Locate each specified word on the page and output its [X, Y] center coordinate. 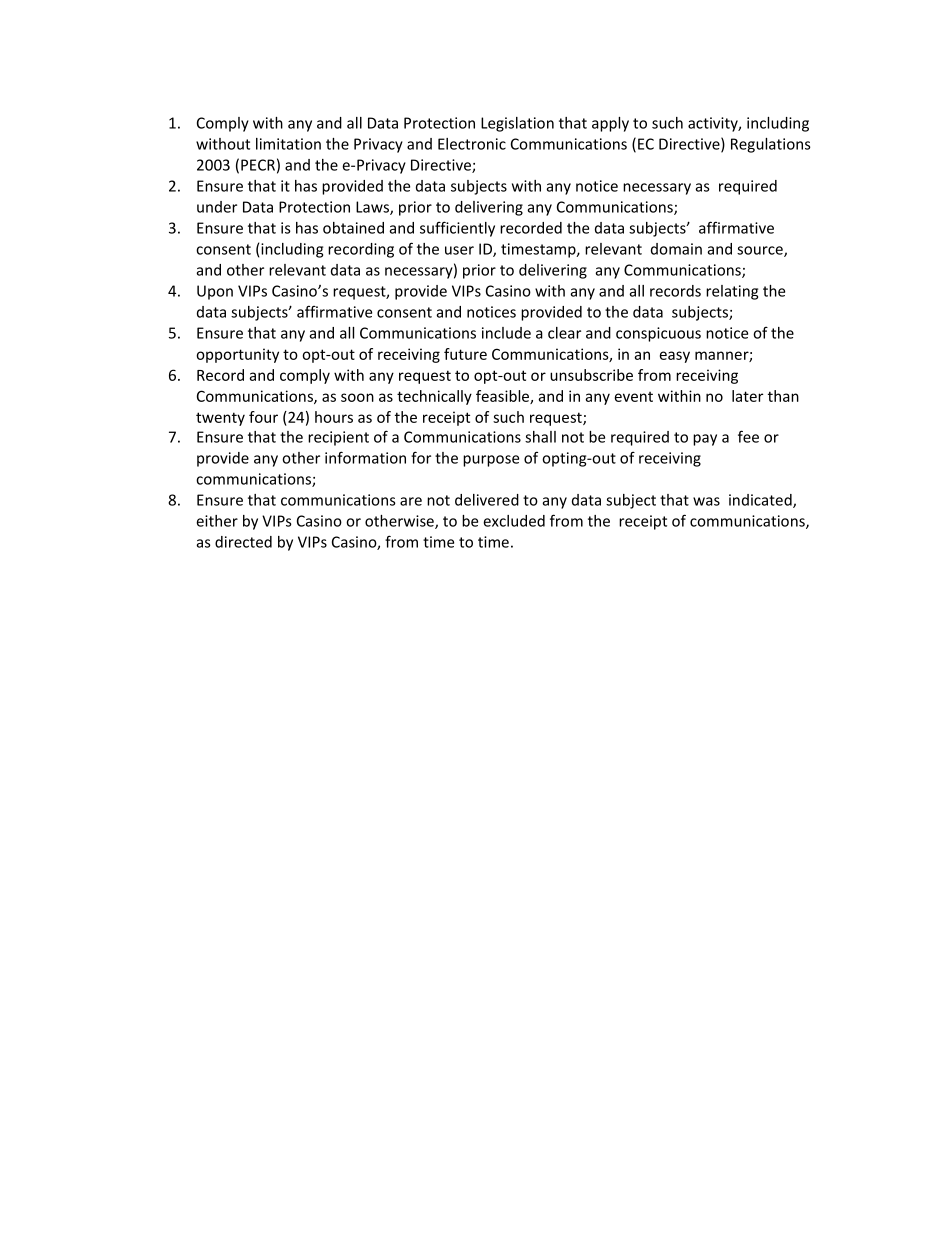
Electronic [472, 144]
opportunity [237, 355]
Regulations [771, 145]
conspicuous [658, 334]
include [506, 333]
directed [243, 542]
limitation [288, 144]
